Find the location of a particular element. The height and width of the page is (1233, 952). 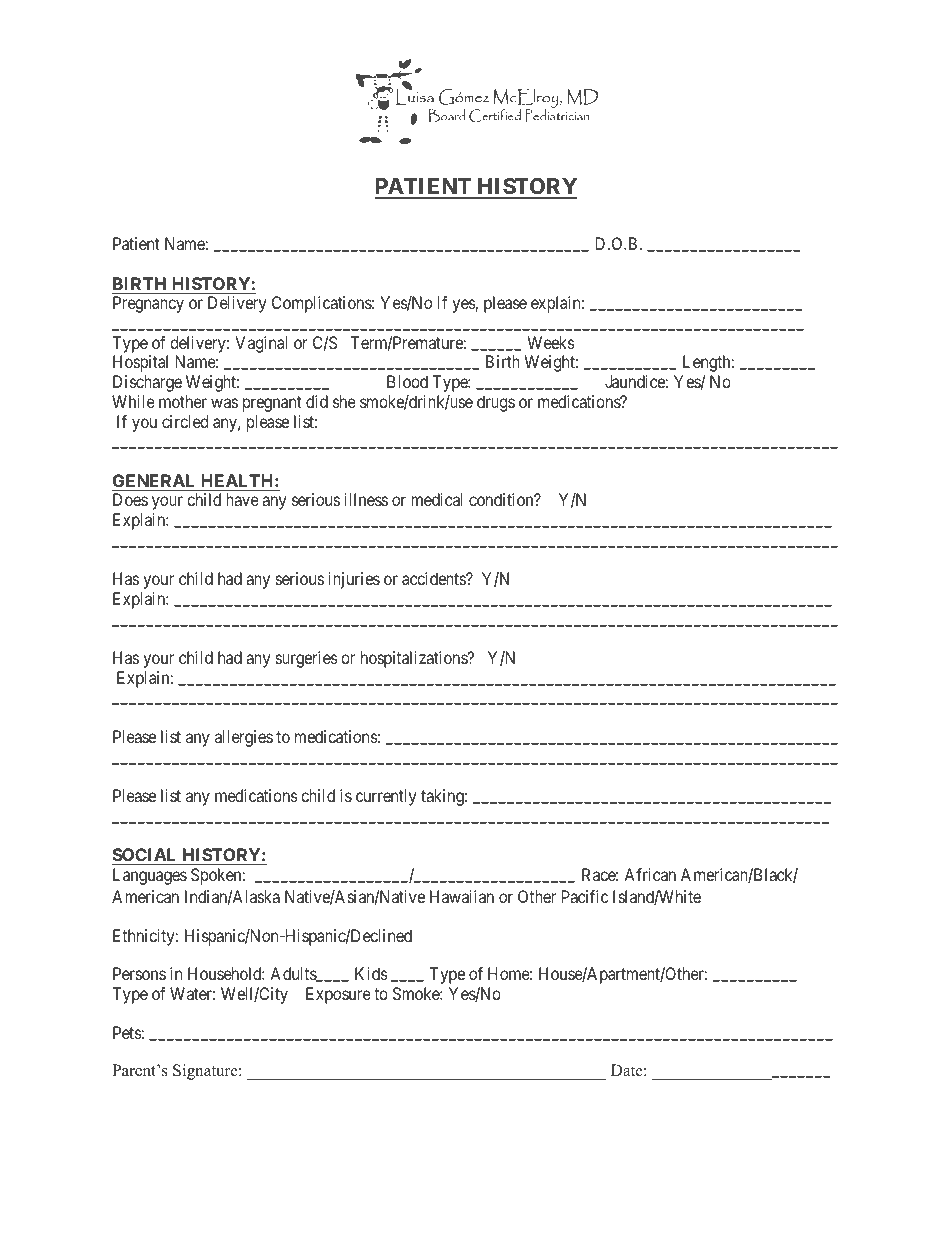

GENERAL is located at coordinates (153, 480).
